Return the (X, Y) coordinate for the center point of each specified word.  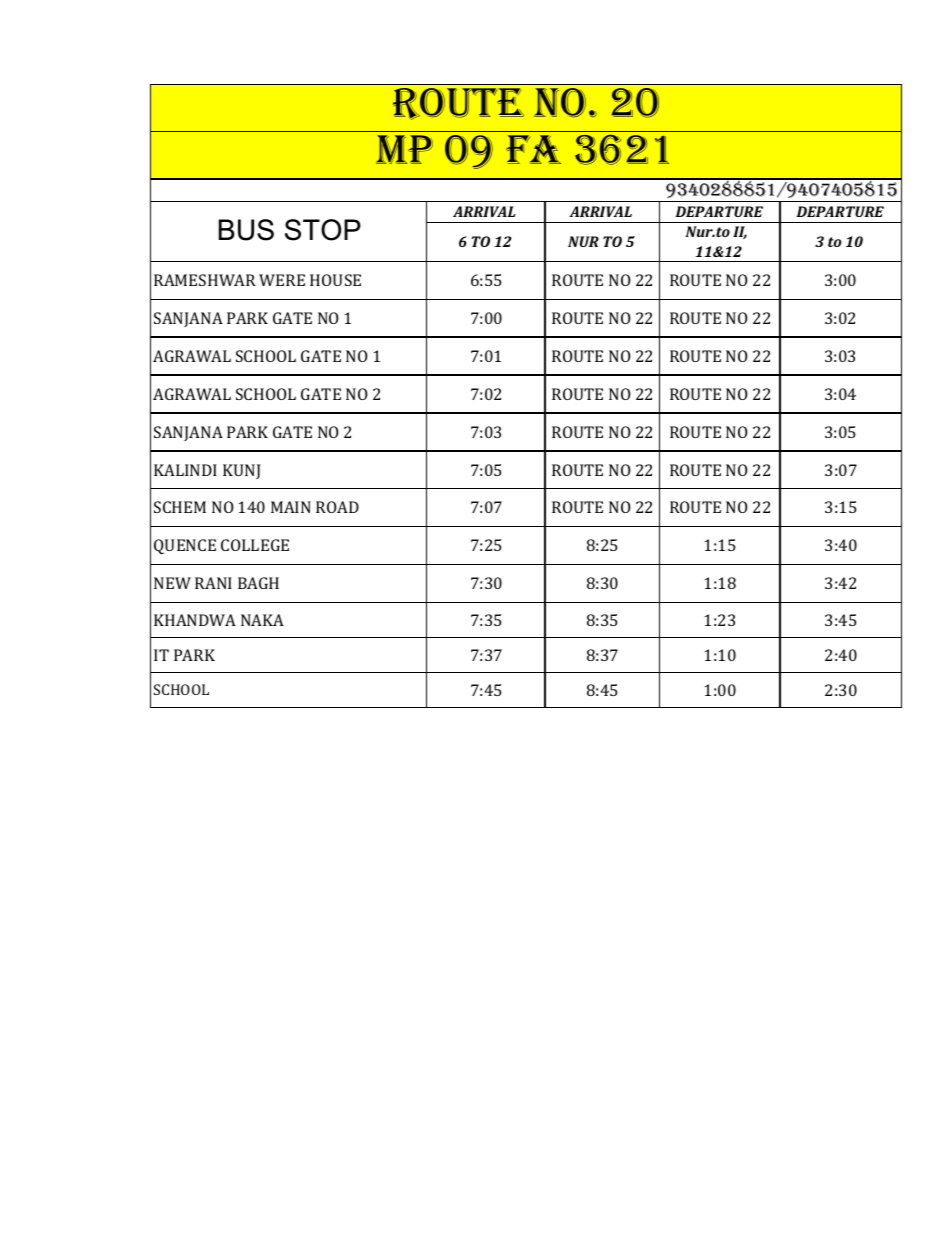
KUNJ (241, 471)
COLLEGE (255, 545)
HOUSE (335, 280)
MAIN (291, 507)
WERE (282, 280)
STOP (323, 230)
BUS (246, 230)
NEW (172, 583)
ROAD (337, 507)
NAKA (262, 620)
